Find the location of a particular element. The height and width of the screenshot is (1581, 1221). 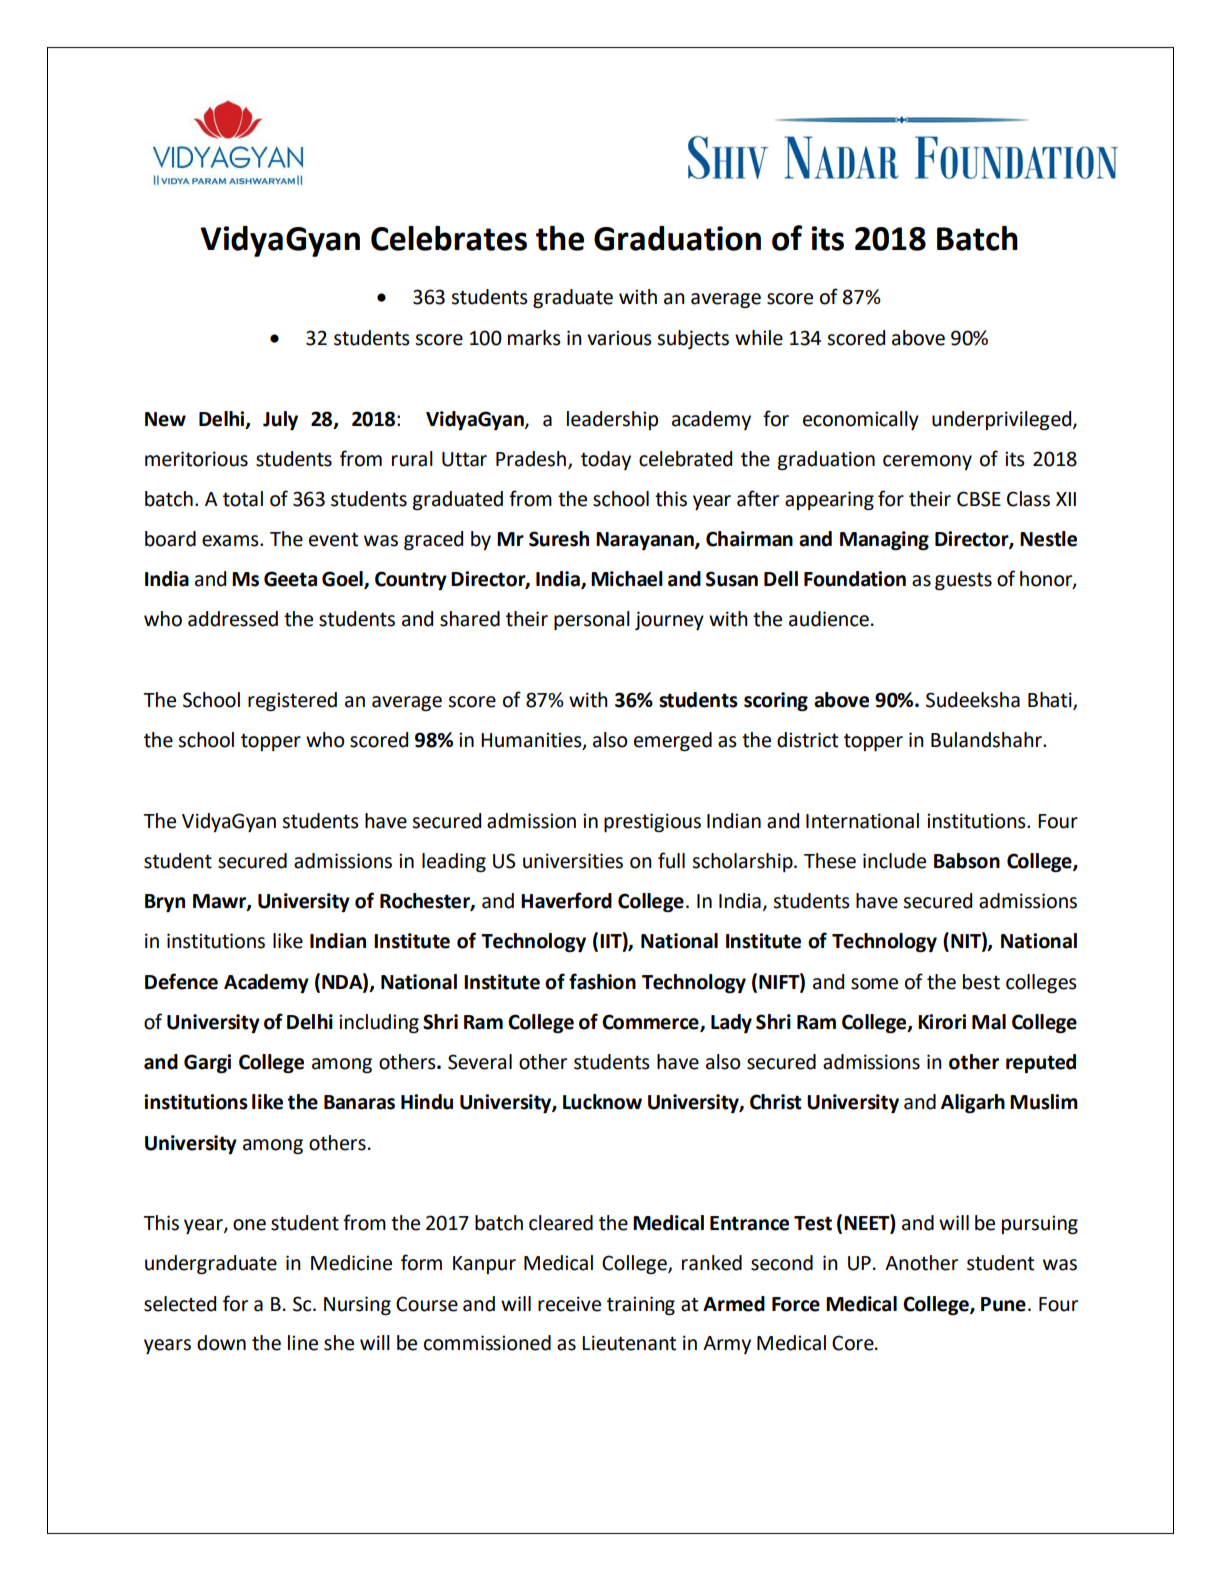

addressed is located at coordinates (233, 619).
